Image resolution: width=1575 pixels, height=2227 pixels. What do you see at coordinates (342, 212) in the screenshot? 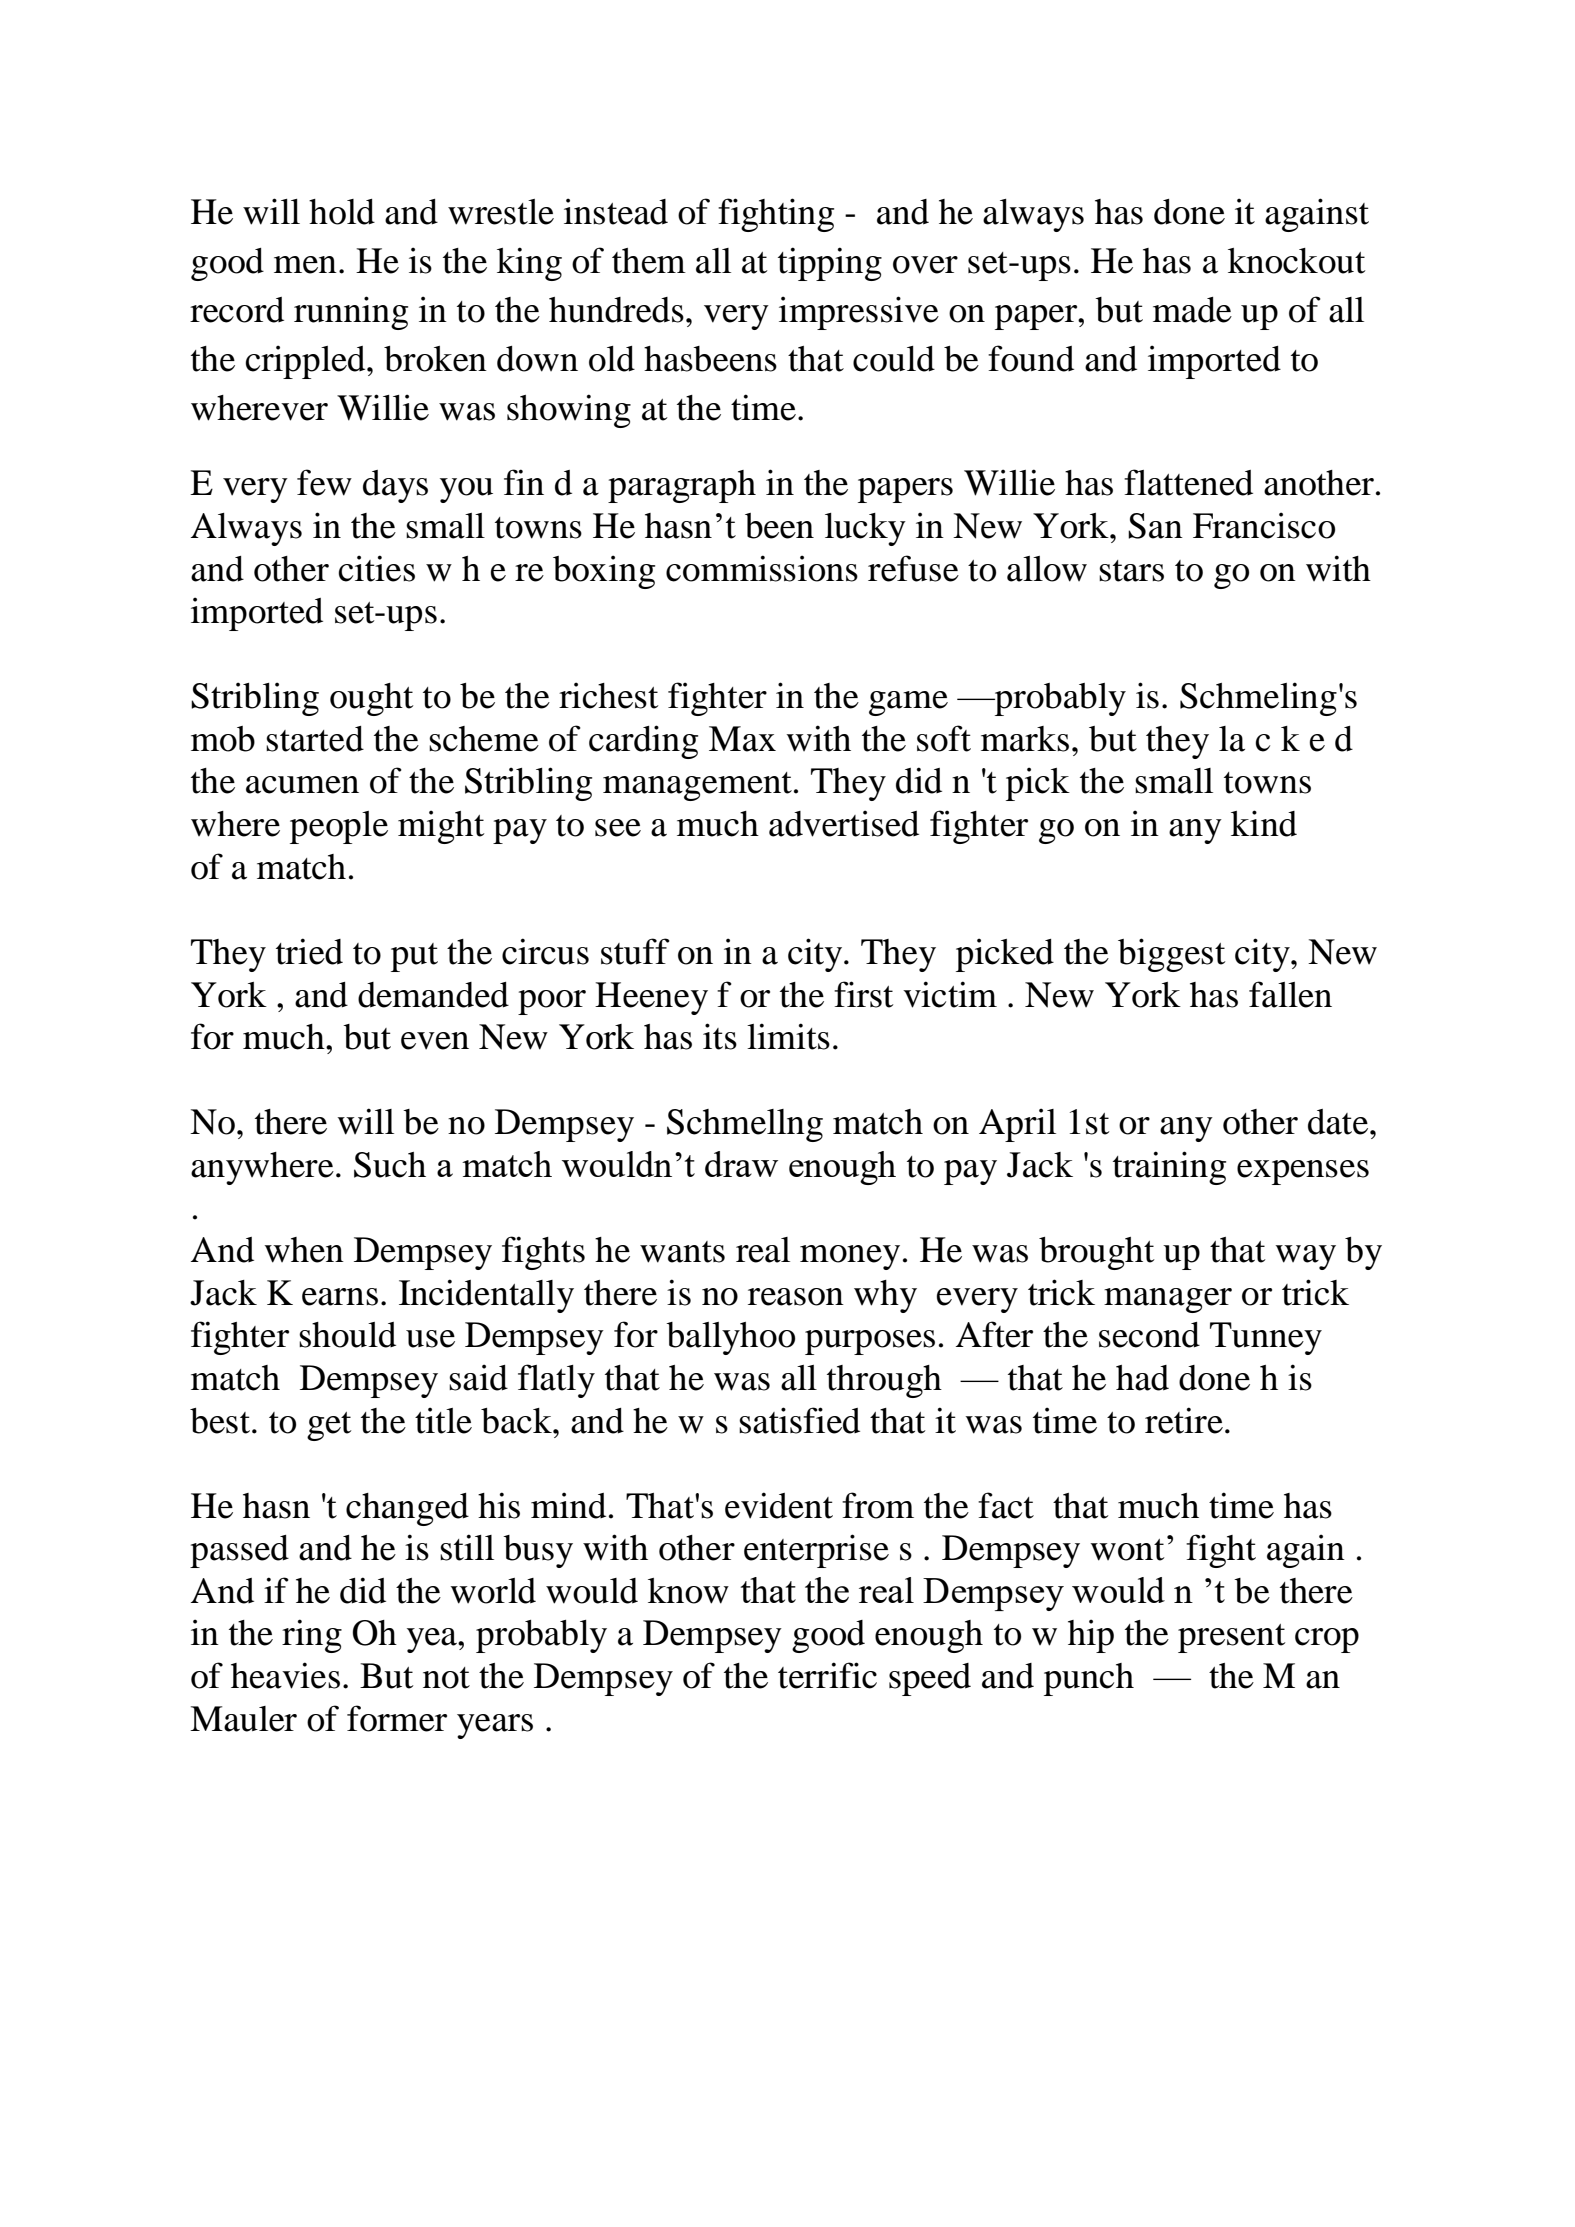
I see `hold` at bounding box center [342, 212].
